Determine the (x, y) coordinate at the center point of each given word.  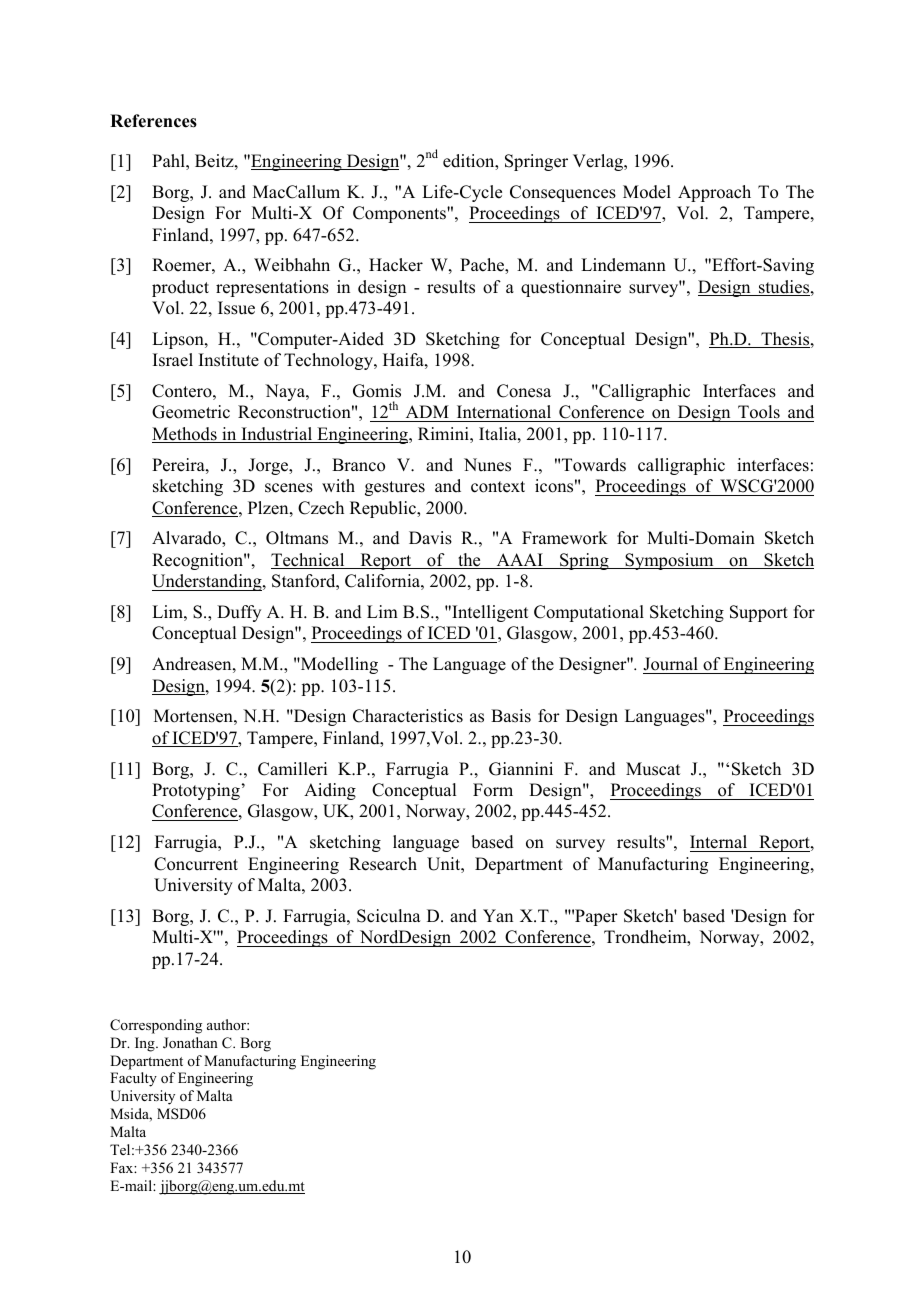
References (153, 121)
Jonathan (190, 1043)
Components (400, 214)
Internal (718, 842)
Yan (498, 915)
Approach (714, 193)
